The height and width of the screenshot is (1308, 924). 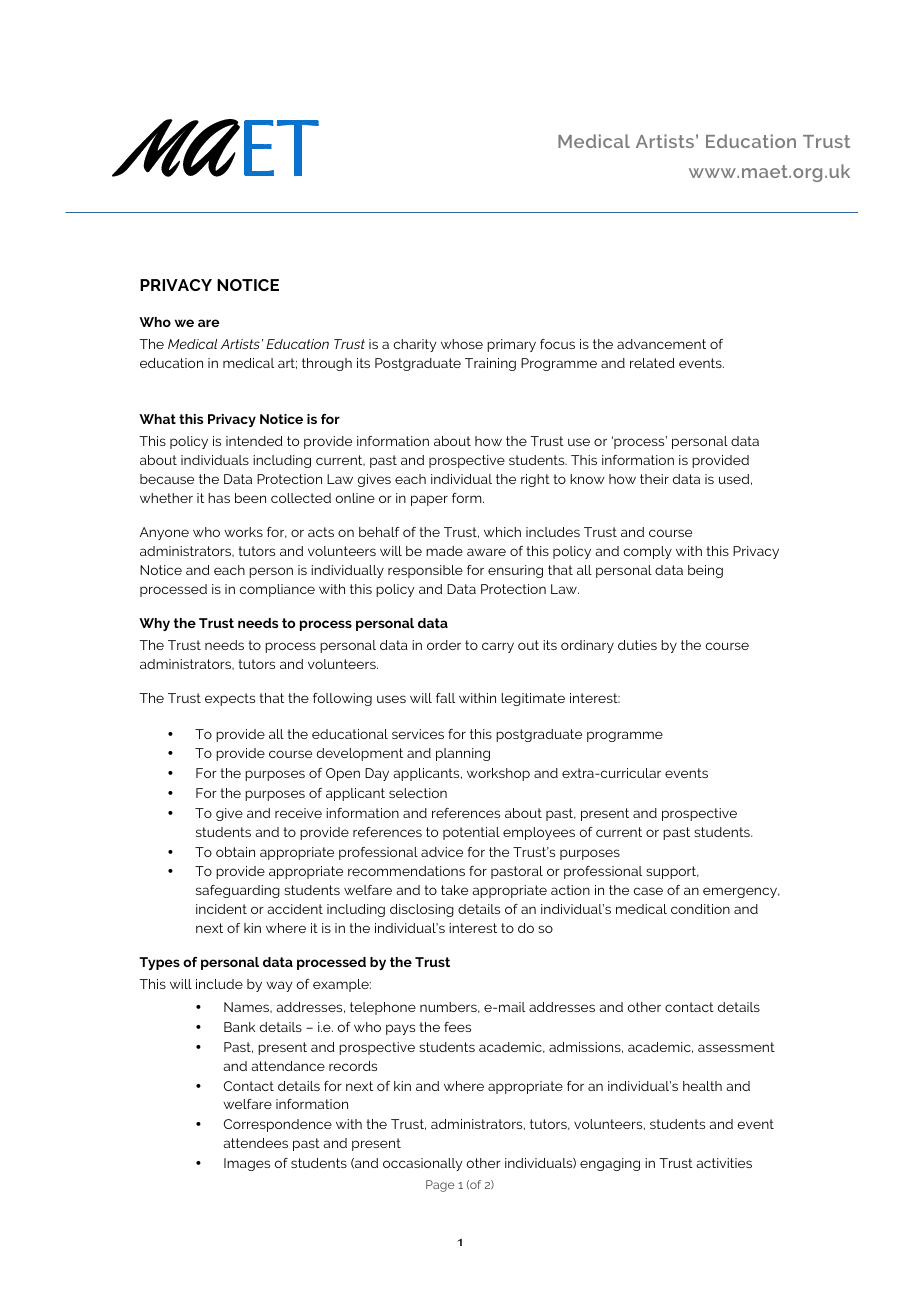 What do you see at coordinates (422, 1164) in the screenshot?
I see `occasionally` at bounding box center [422, 1164].
